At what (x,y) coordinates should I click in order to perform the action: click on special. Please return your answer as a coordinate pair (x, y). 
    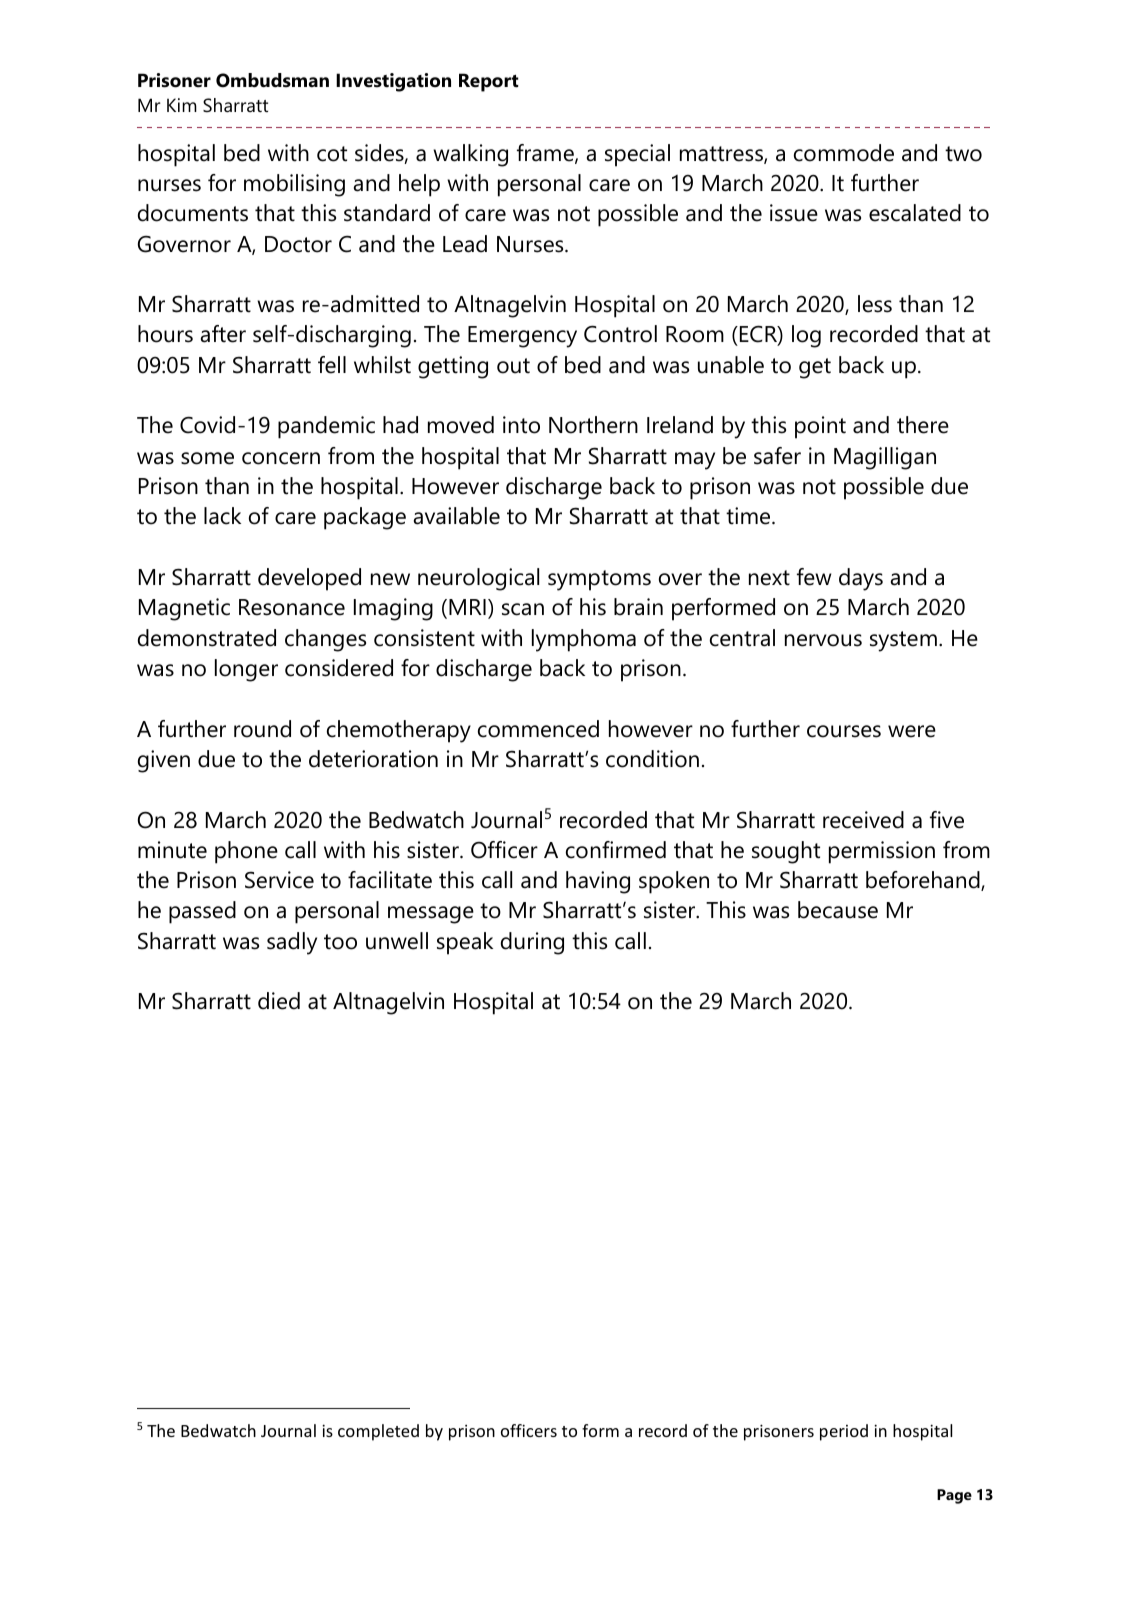
    Looking at the image, I should click on (637, 155).
